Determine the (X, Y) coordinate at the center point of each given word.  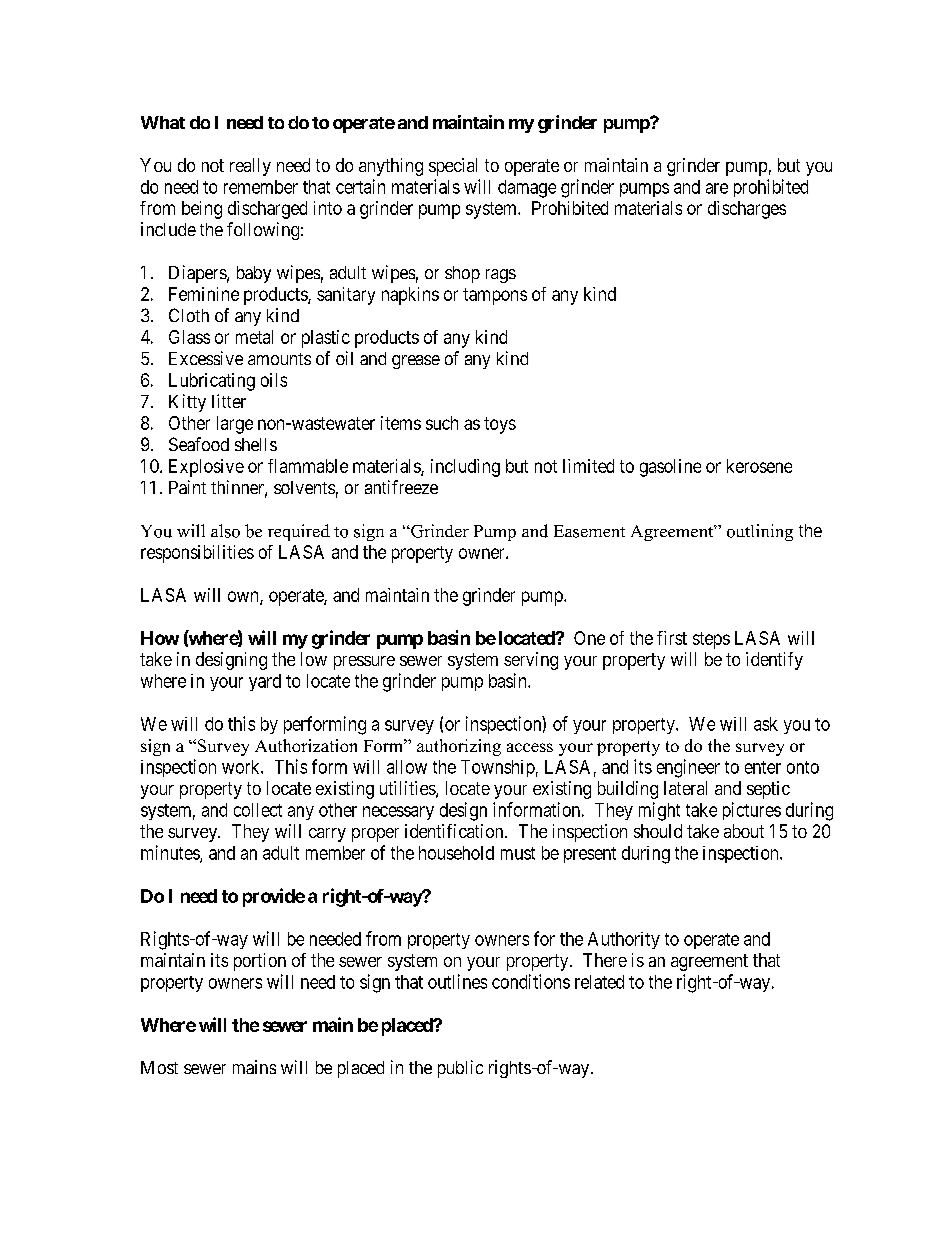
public (460, 1069)
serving (531, 661)
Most (159, 1067)
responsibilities (197, 554)
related (599, 982)
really (250, 167)
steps (711, 640)
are (717, 188)
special (453, 167)
